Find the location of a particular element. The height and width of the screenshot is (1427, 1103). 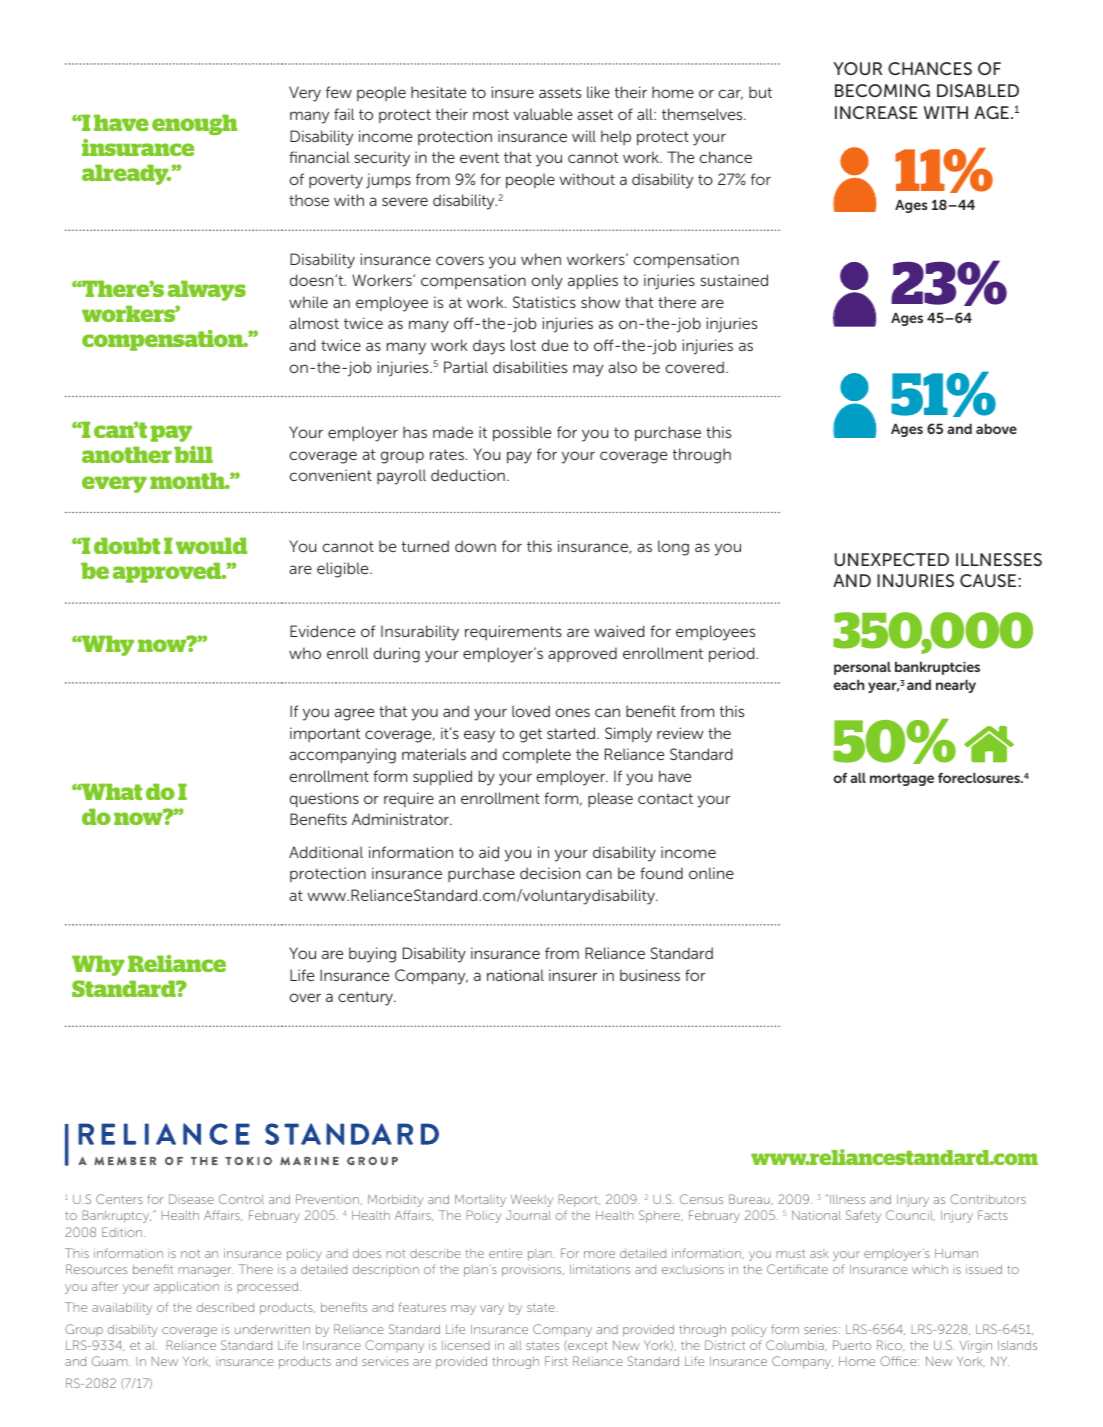

application is located at coordinates (186, 1288).
